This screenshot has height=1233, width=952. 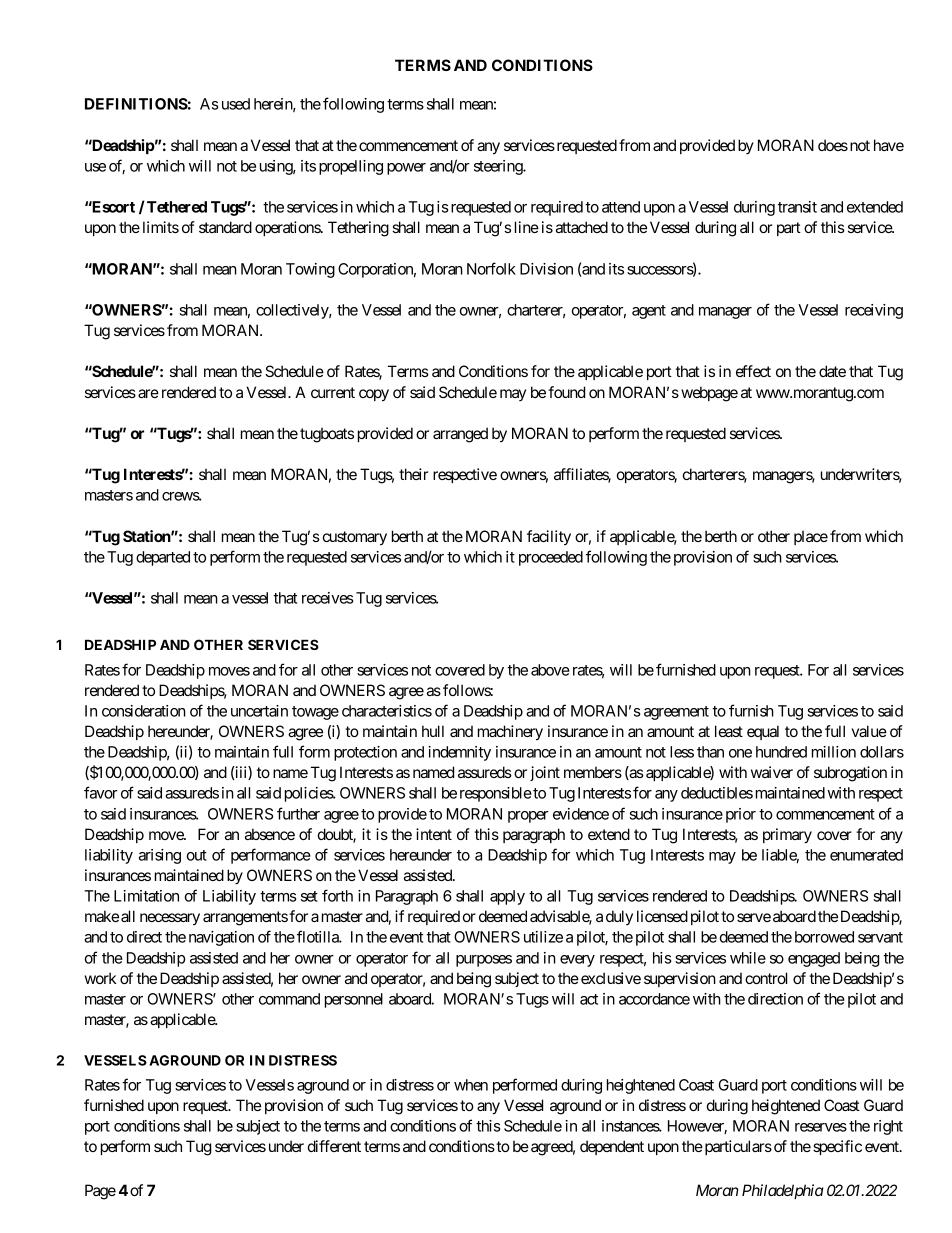 I want to click on consideration, so click(x=144, y=711).
